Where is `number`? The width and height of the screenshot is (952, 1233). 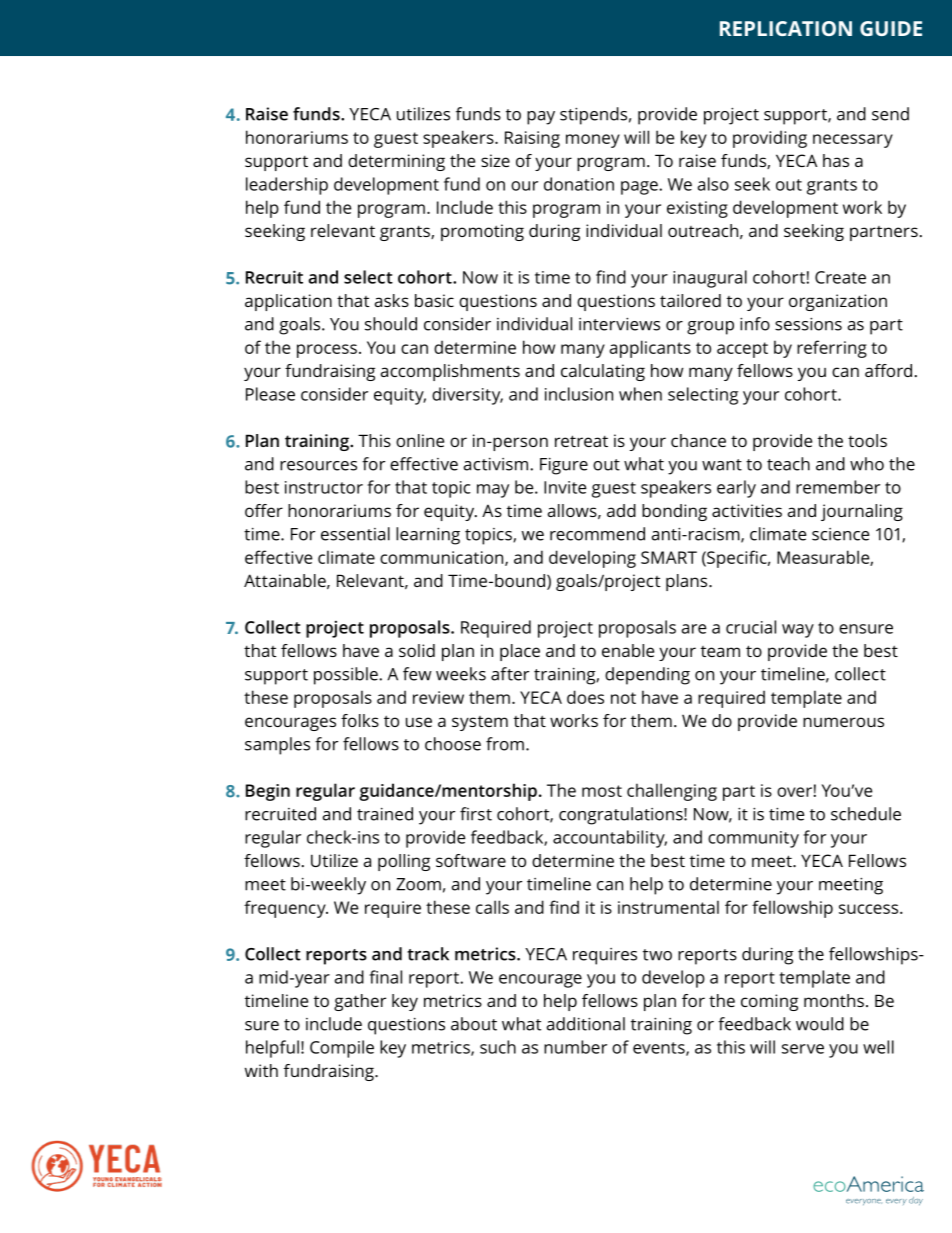
number is located at coordinates (575, 1047).
